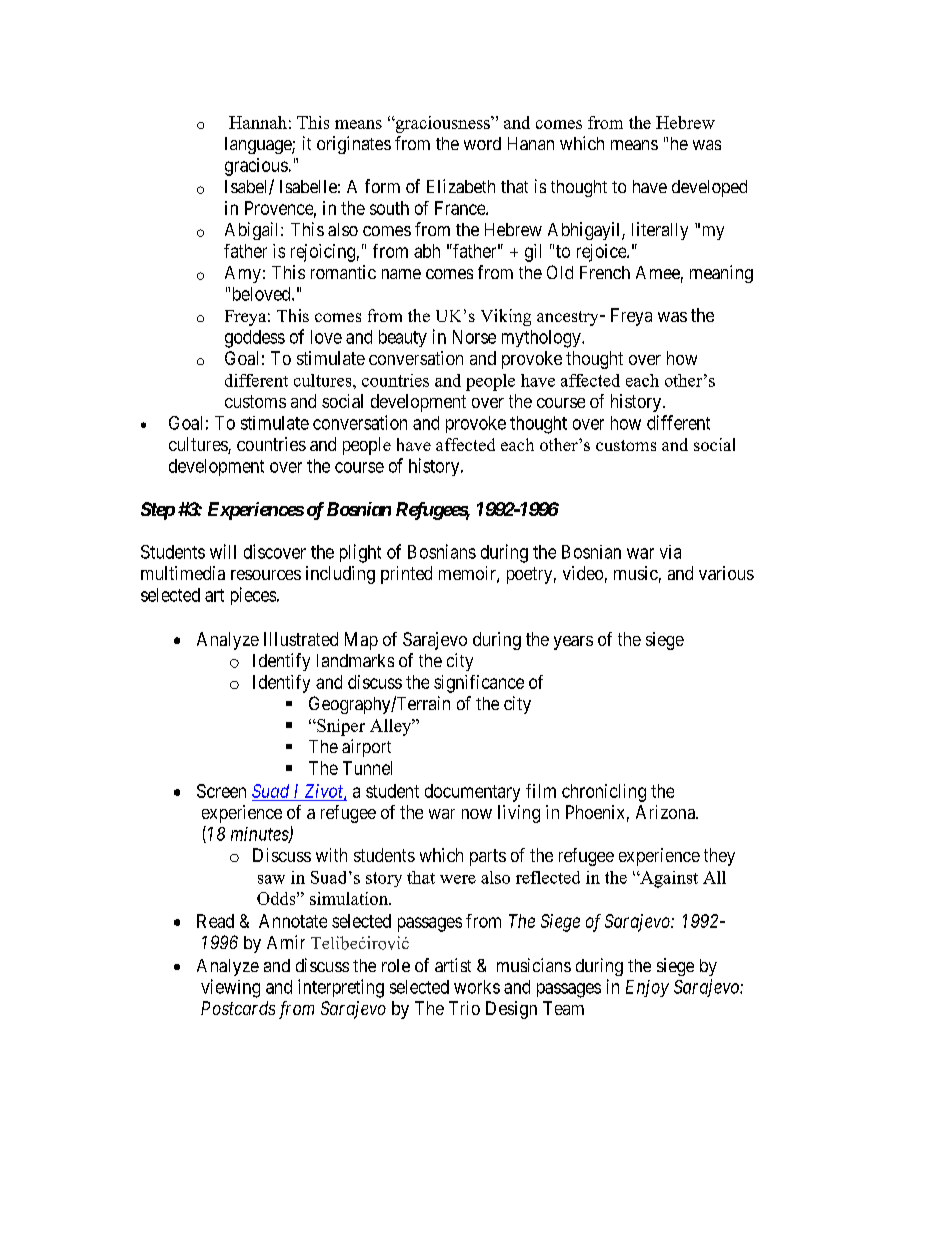  Describe the element at coordinates (670, 552) in the screenshot. I see `via` at that location.
